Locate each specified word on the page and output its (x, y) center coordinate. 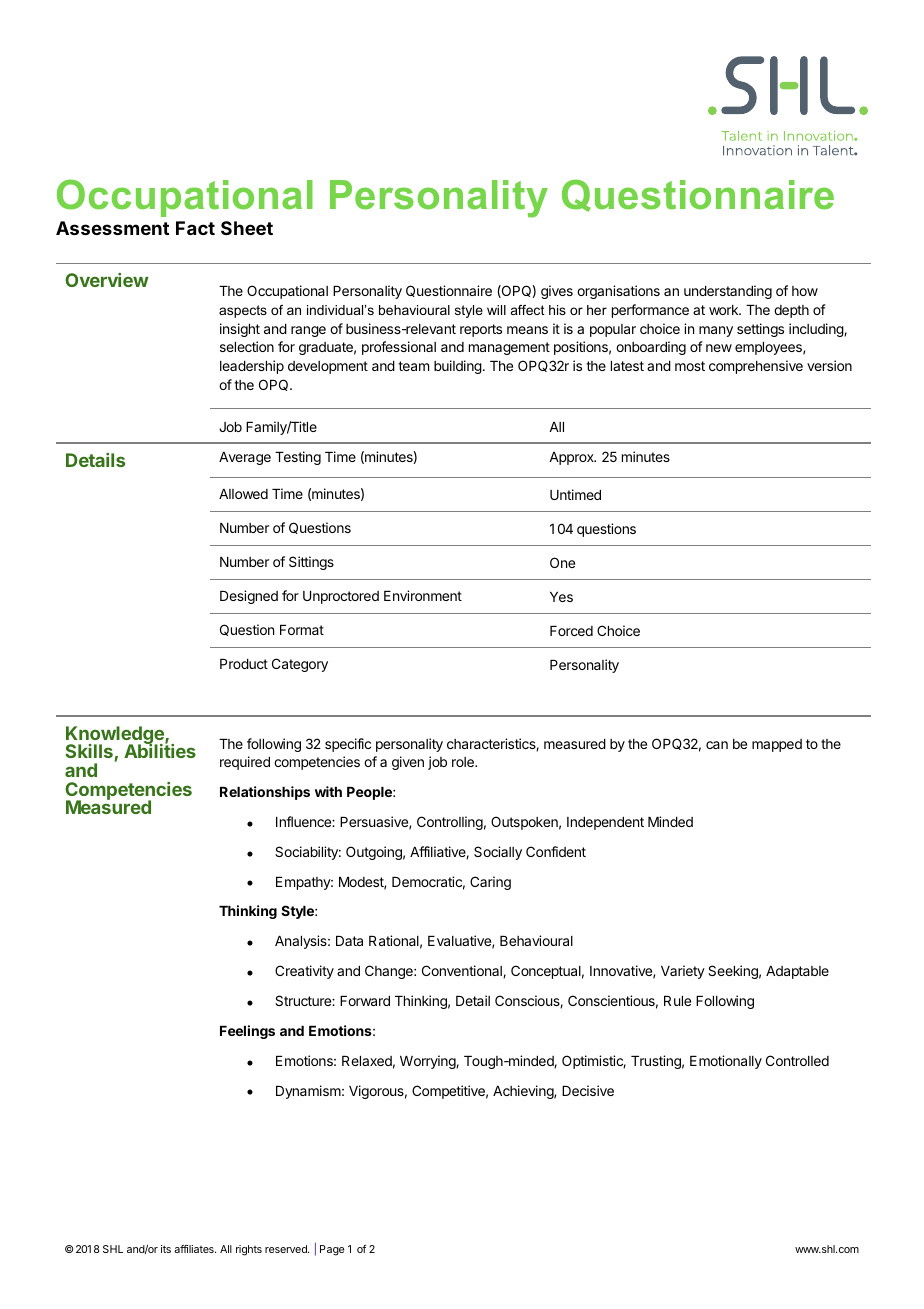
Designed (249, 597)
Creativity (304, 972)
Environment (423, 595)
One (562, 562)
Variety (683, 972)
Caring (490, 883)
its (166, 1249)
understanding (728, 292)
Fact (195, 228)
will (496, 310)
